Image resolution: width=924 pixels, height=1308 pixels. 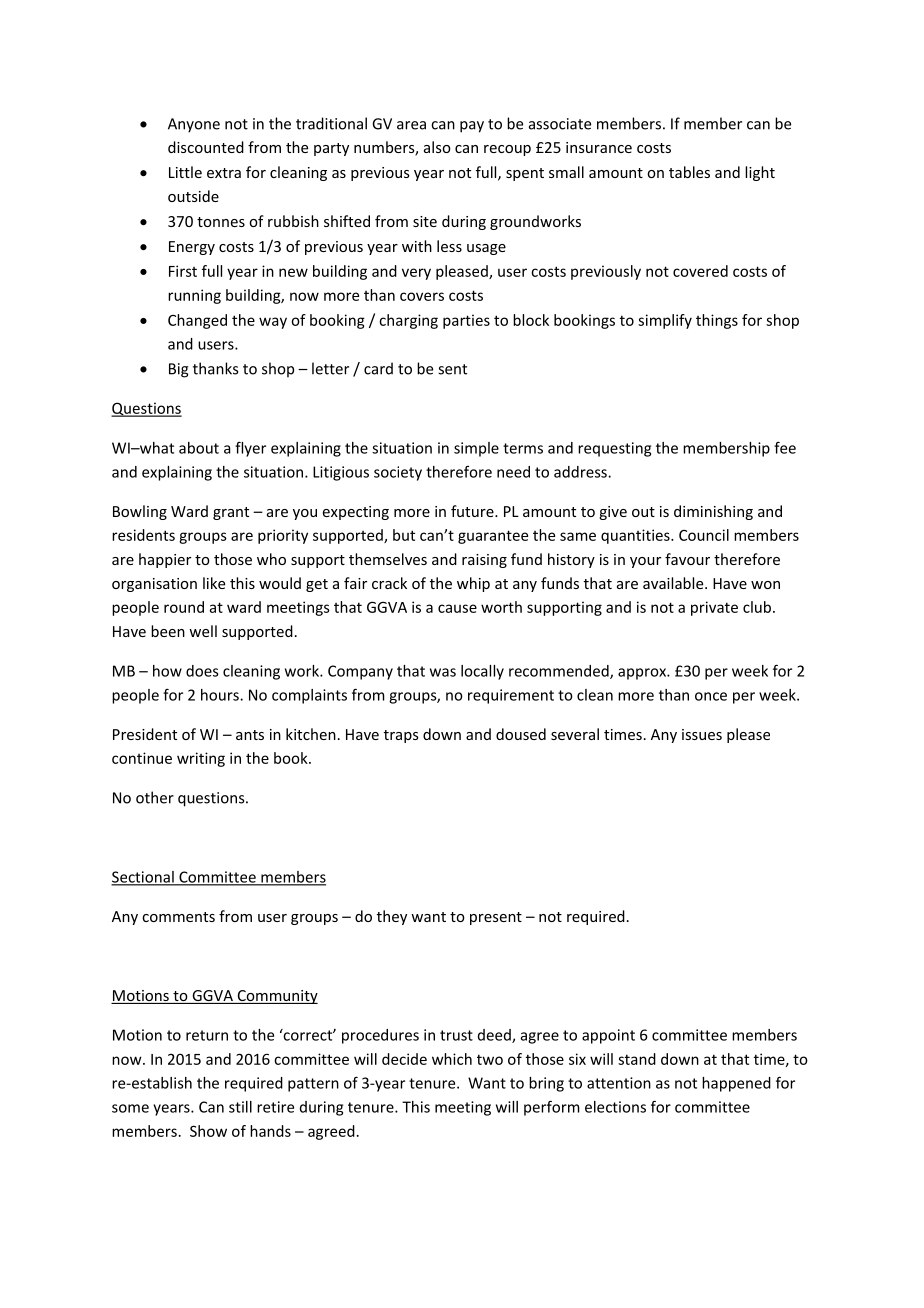 I want to click on discounted, so click(x=206, y=147).
